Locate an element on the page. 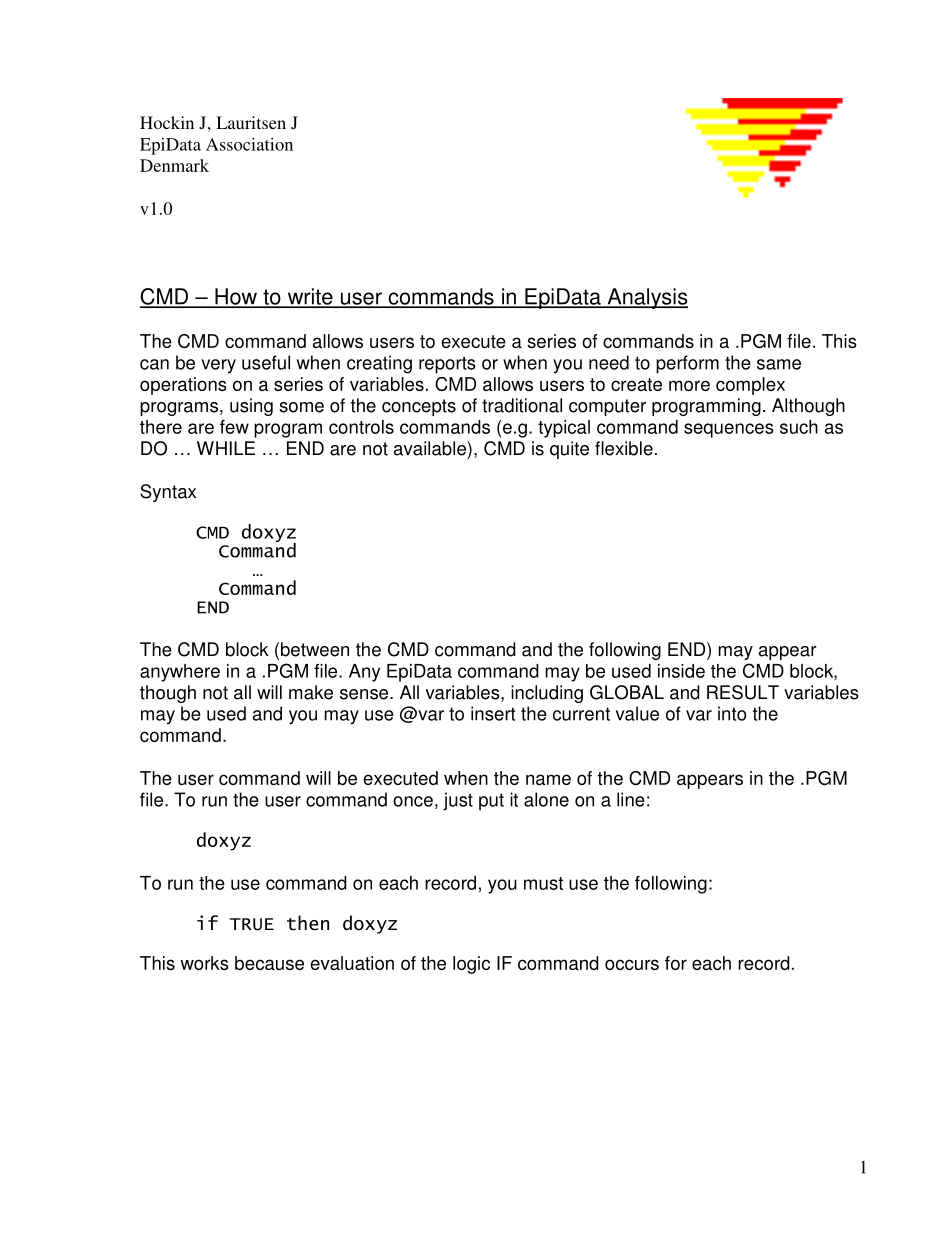 The height and width of the image is (1233, 952). write is located at coordinates (310, 297).
